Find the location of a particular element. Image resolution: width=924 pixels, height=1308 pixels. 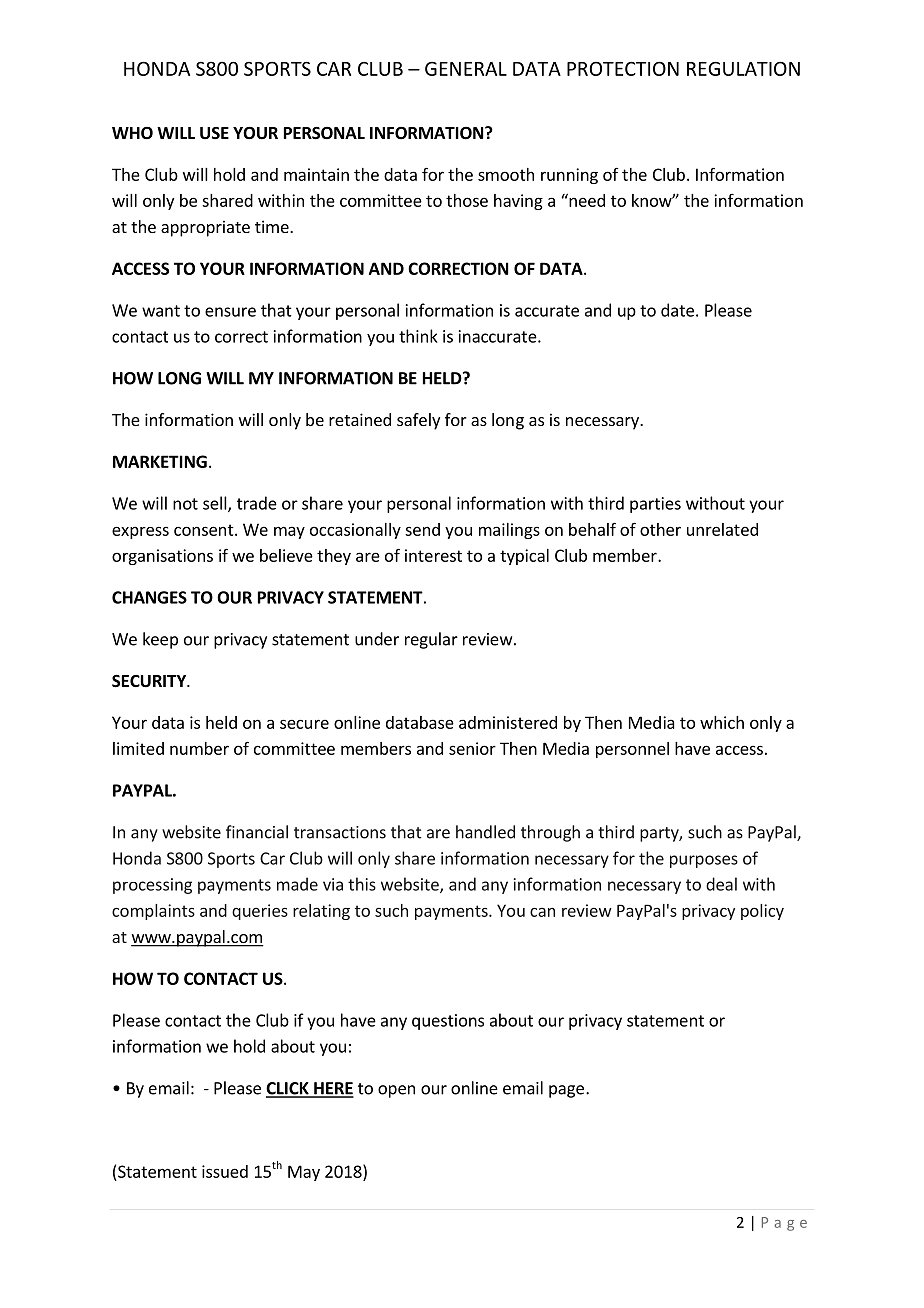

REGULATION is located at coordinates (743, 68).
